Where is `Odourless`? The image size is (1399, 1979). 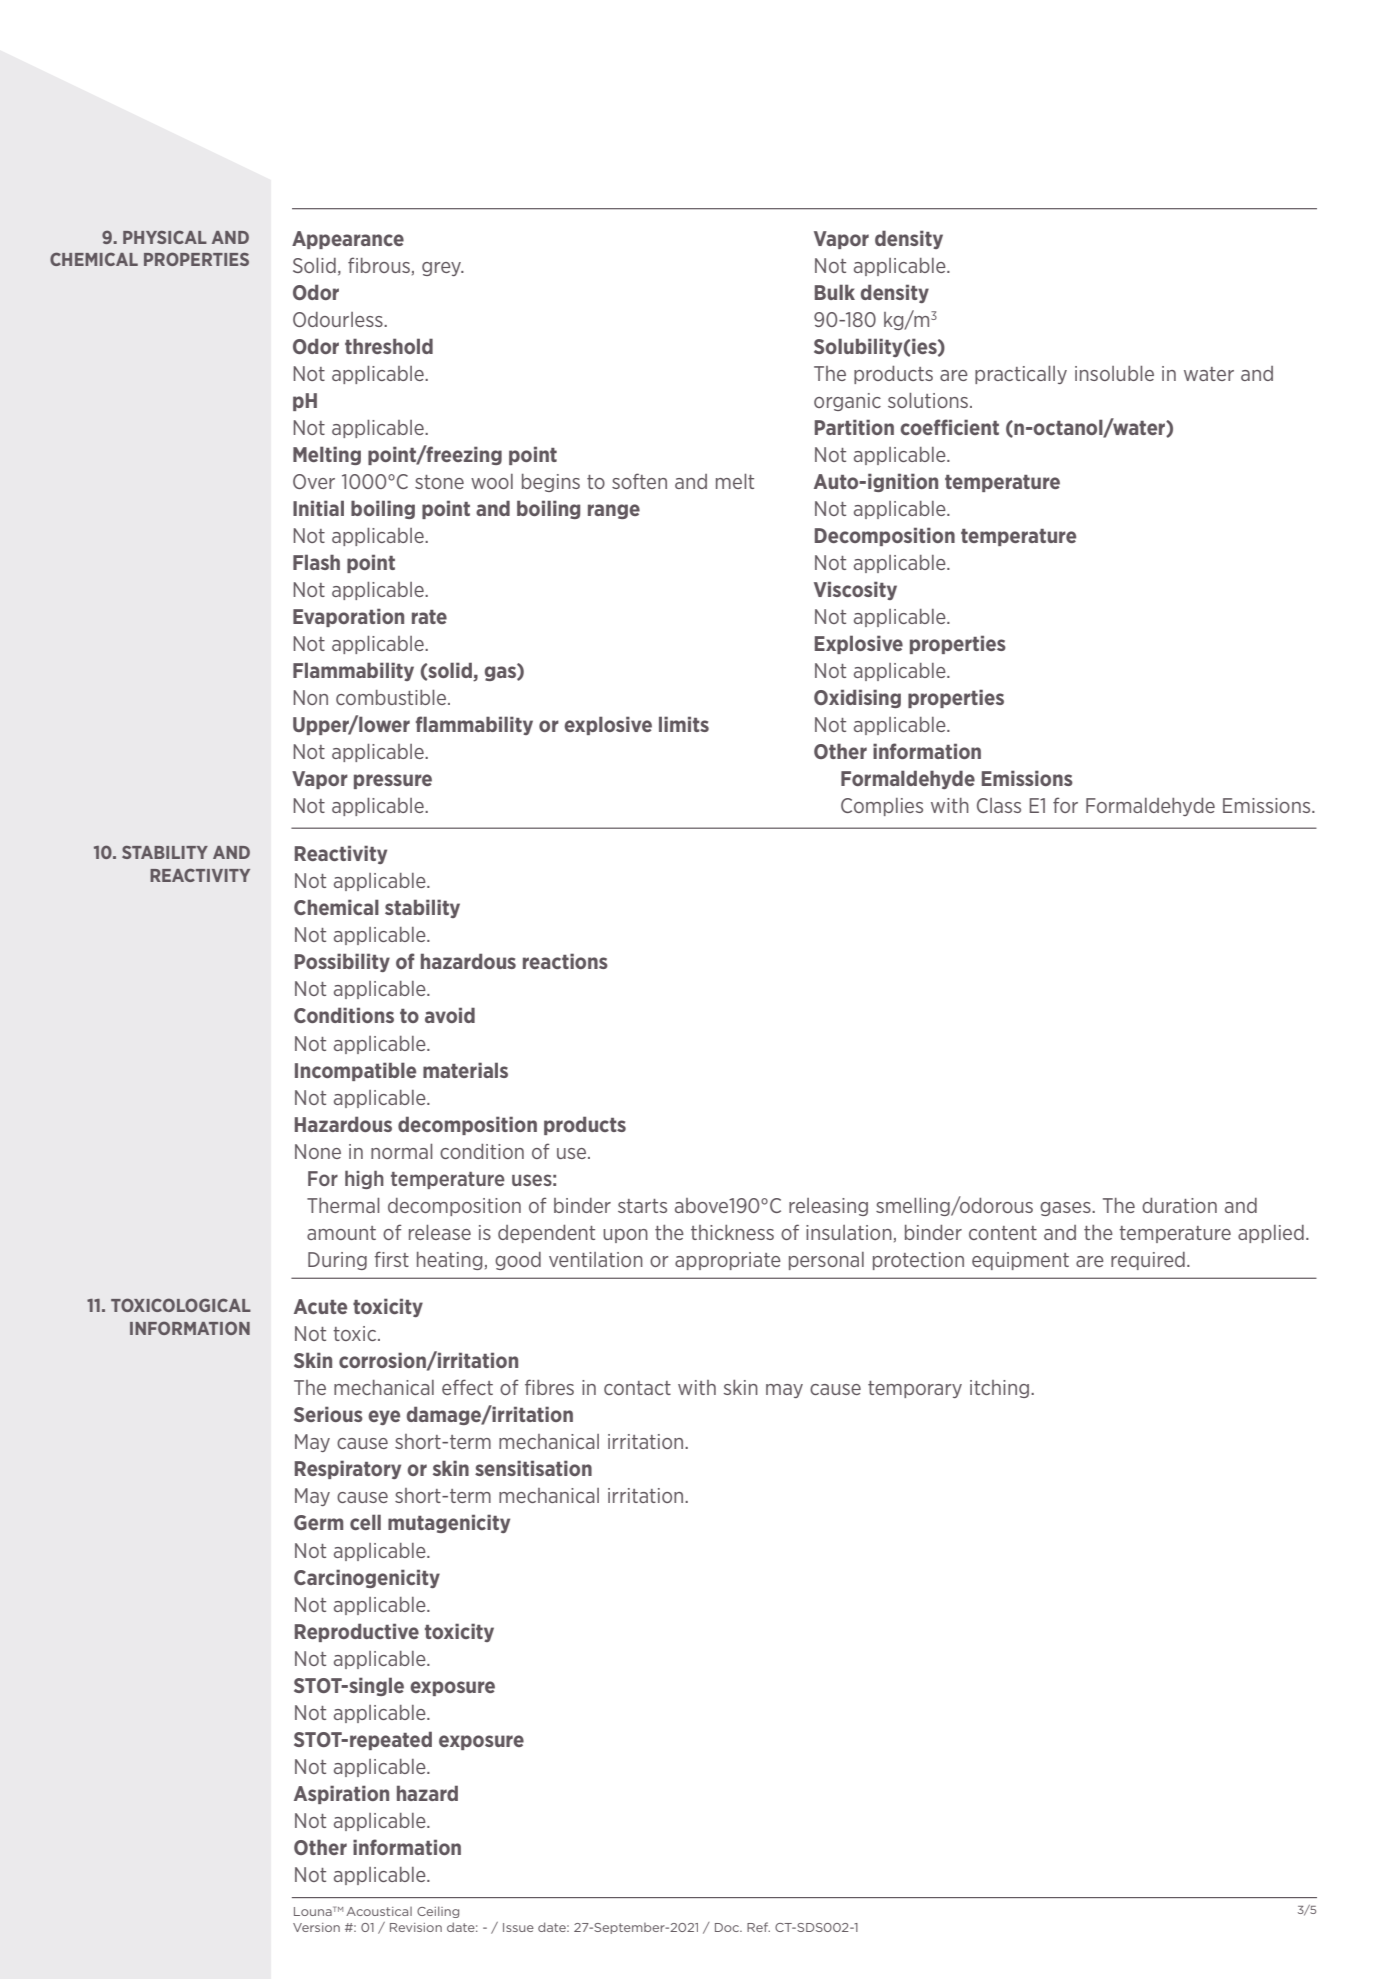 Odourless is located at coordinates (339, 319).
